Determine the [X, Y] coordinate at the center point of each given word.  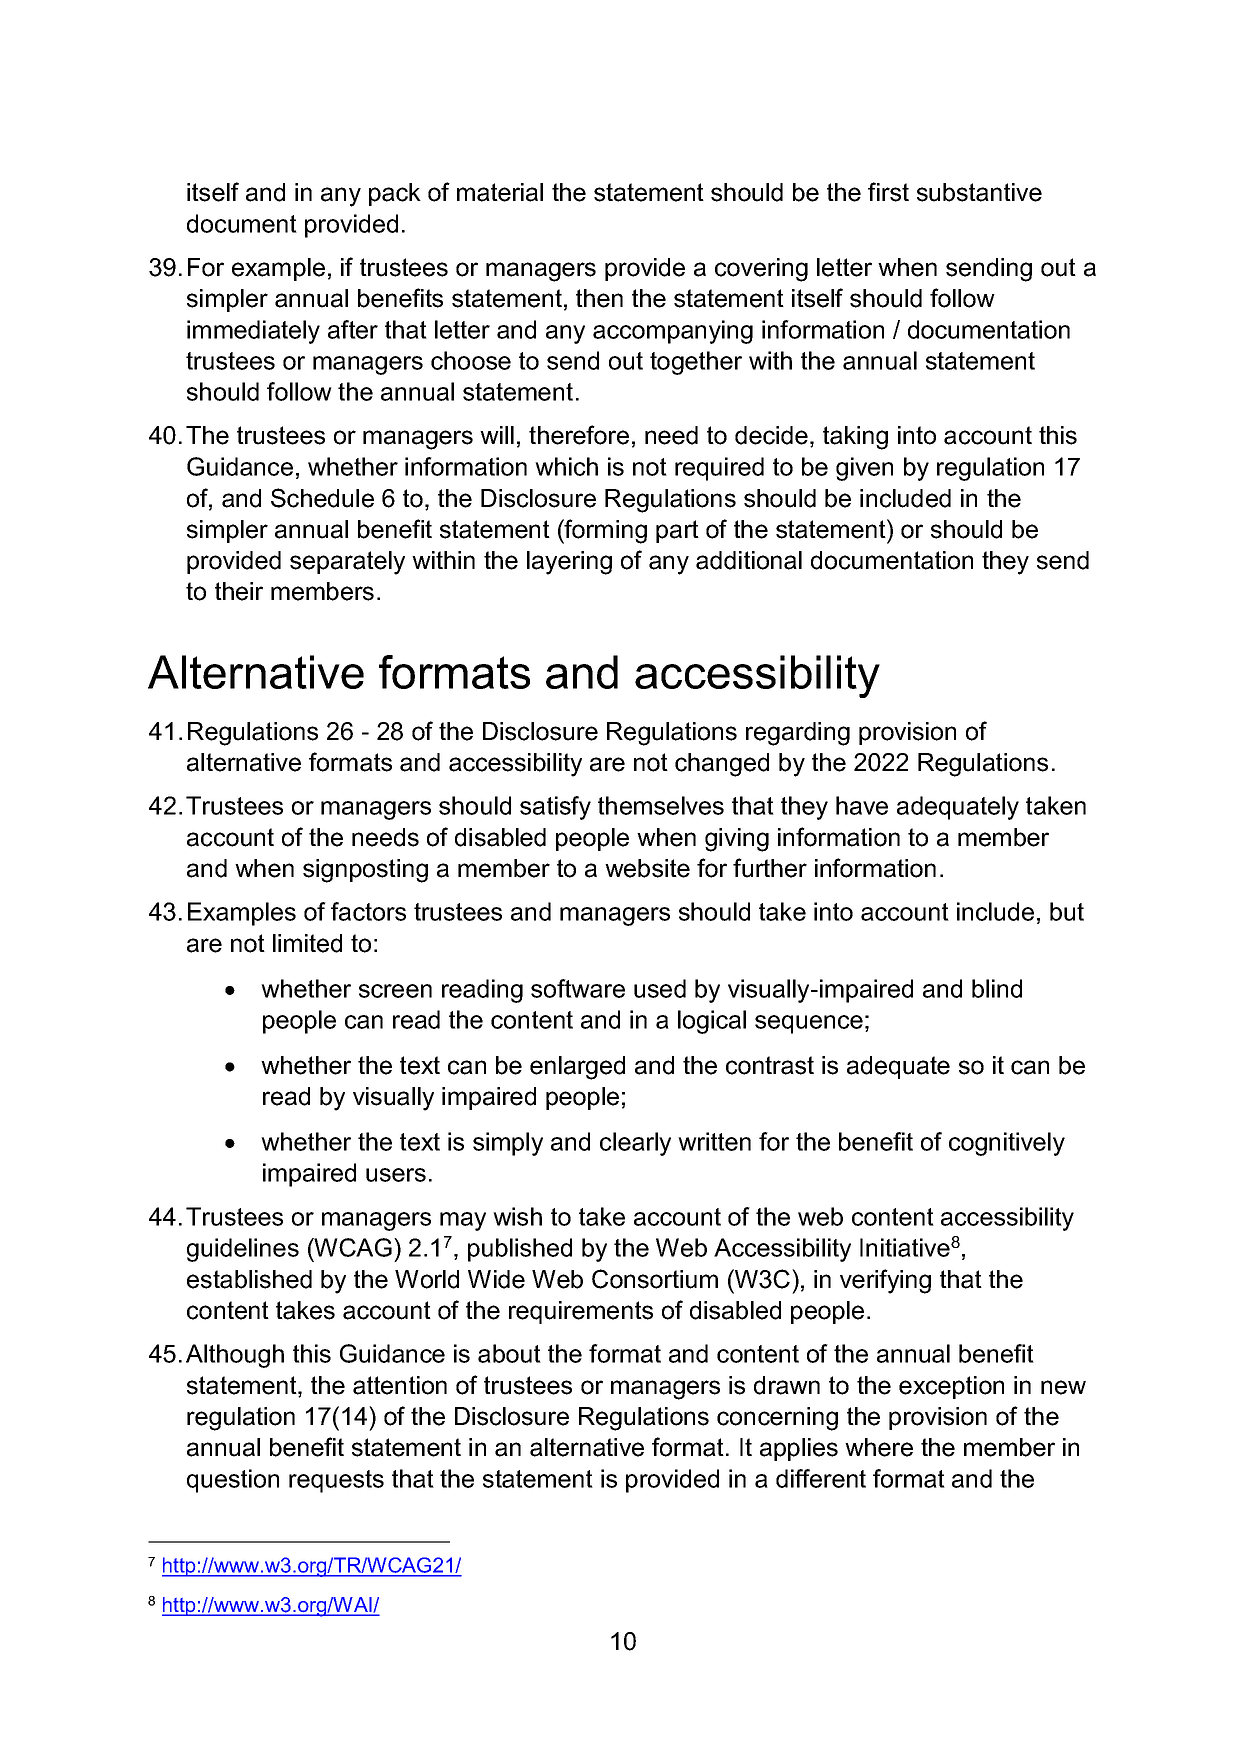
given [864, 469]
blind [997, 988]
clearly [635, 1144]
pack [395, 194]
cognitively [1007, 1144]
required [719, 469]
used [660, 988]
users [396, 1175]
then [599, 298]
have [862, 805]
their [239, 591]
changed [722, 765]
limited [307, 943]
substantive [979, 192]
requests [336, 1481]
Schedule [322, 498]
